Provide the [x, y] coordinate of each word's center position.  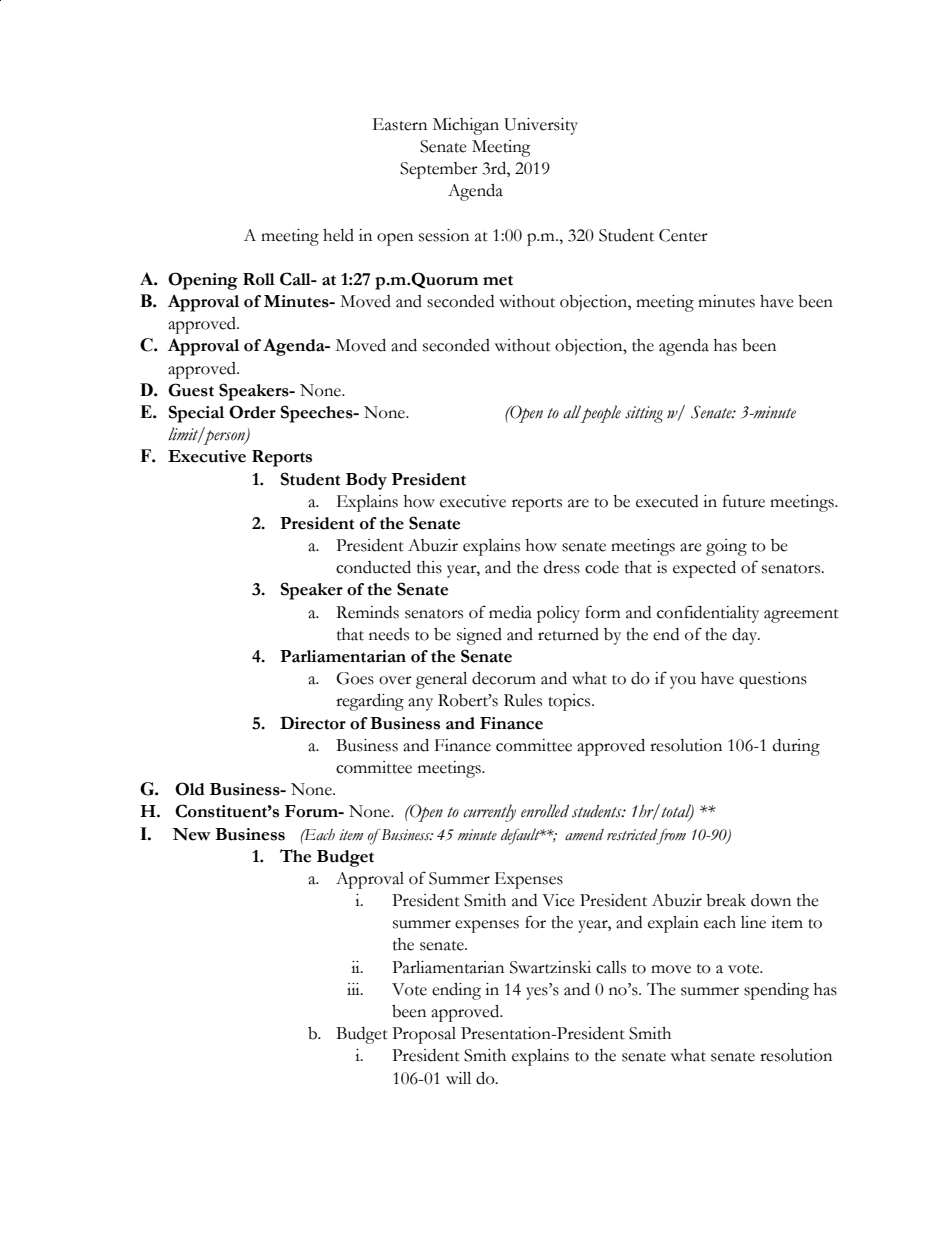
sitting [644, 414]
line [753, 922]
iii [354, 989]
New [191, 834]
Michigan [466, 126]
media [510, 612]
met [498, 280]
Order [252, 412]
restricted [632, 835]
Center [683, 235]
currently [489, 813]
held [338, 235]
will [458, 1078]
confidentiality [708, 614]
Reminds [367, 612]
